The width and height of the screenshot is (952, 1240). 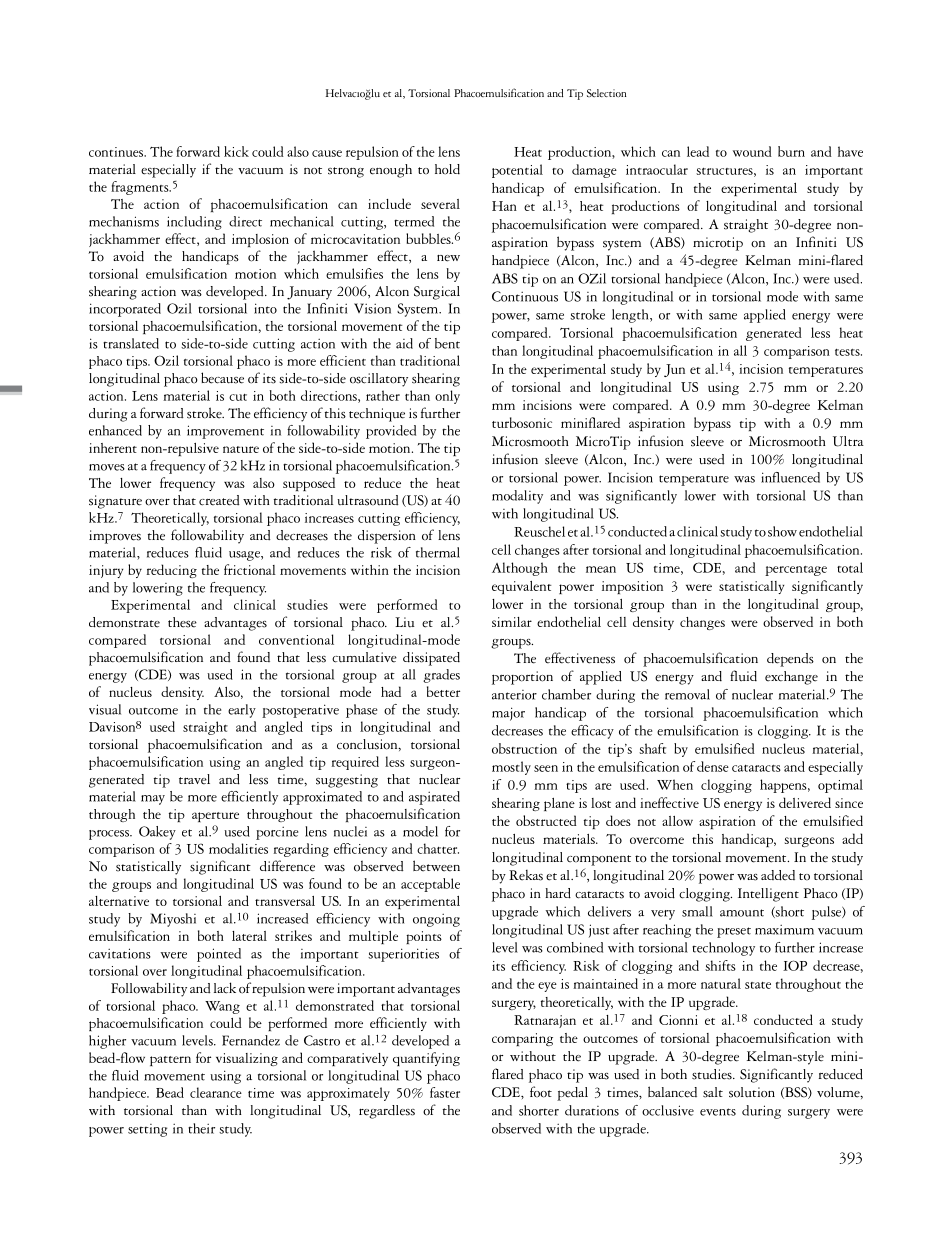 I want to click on wound, so click(x=752, y=151).
